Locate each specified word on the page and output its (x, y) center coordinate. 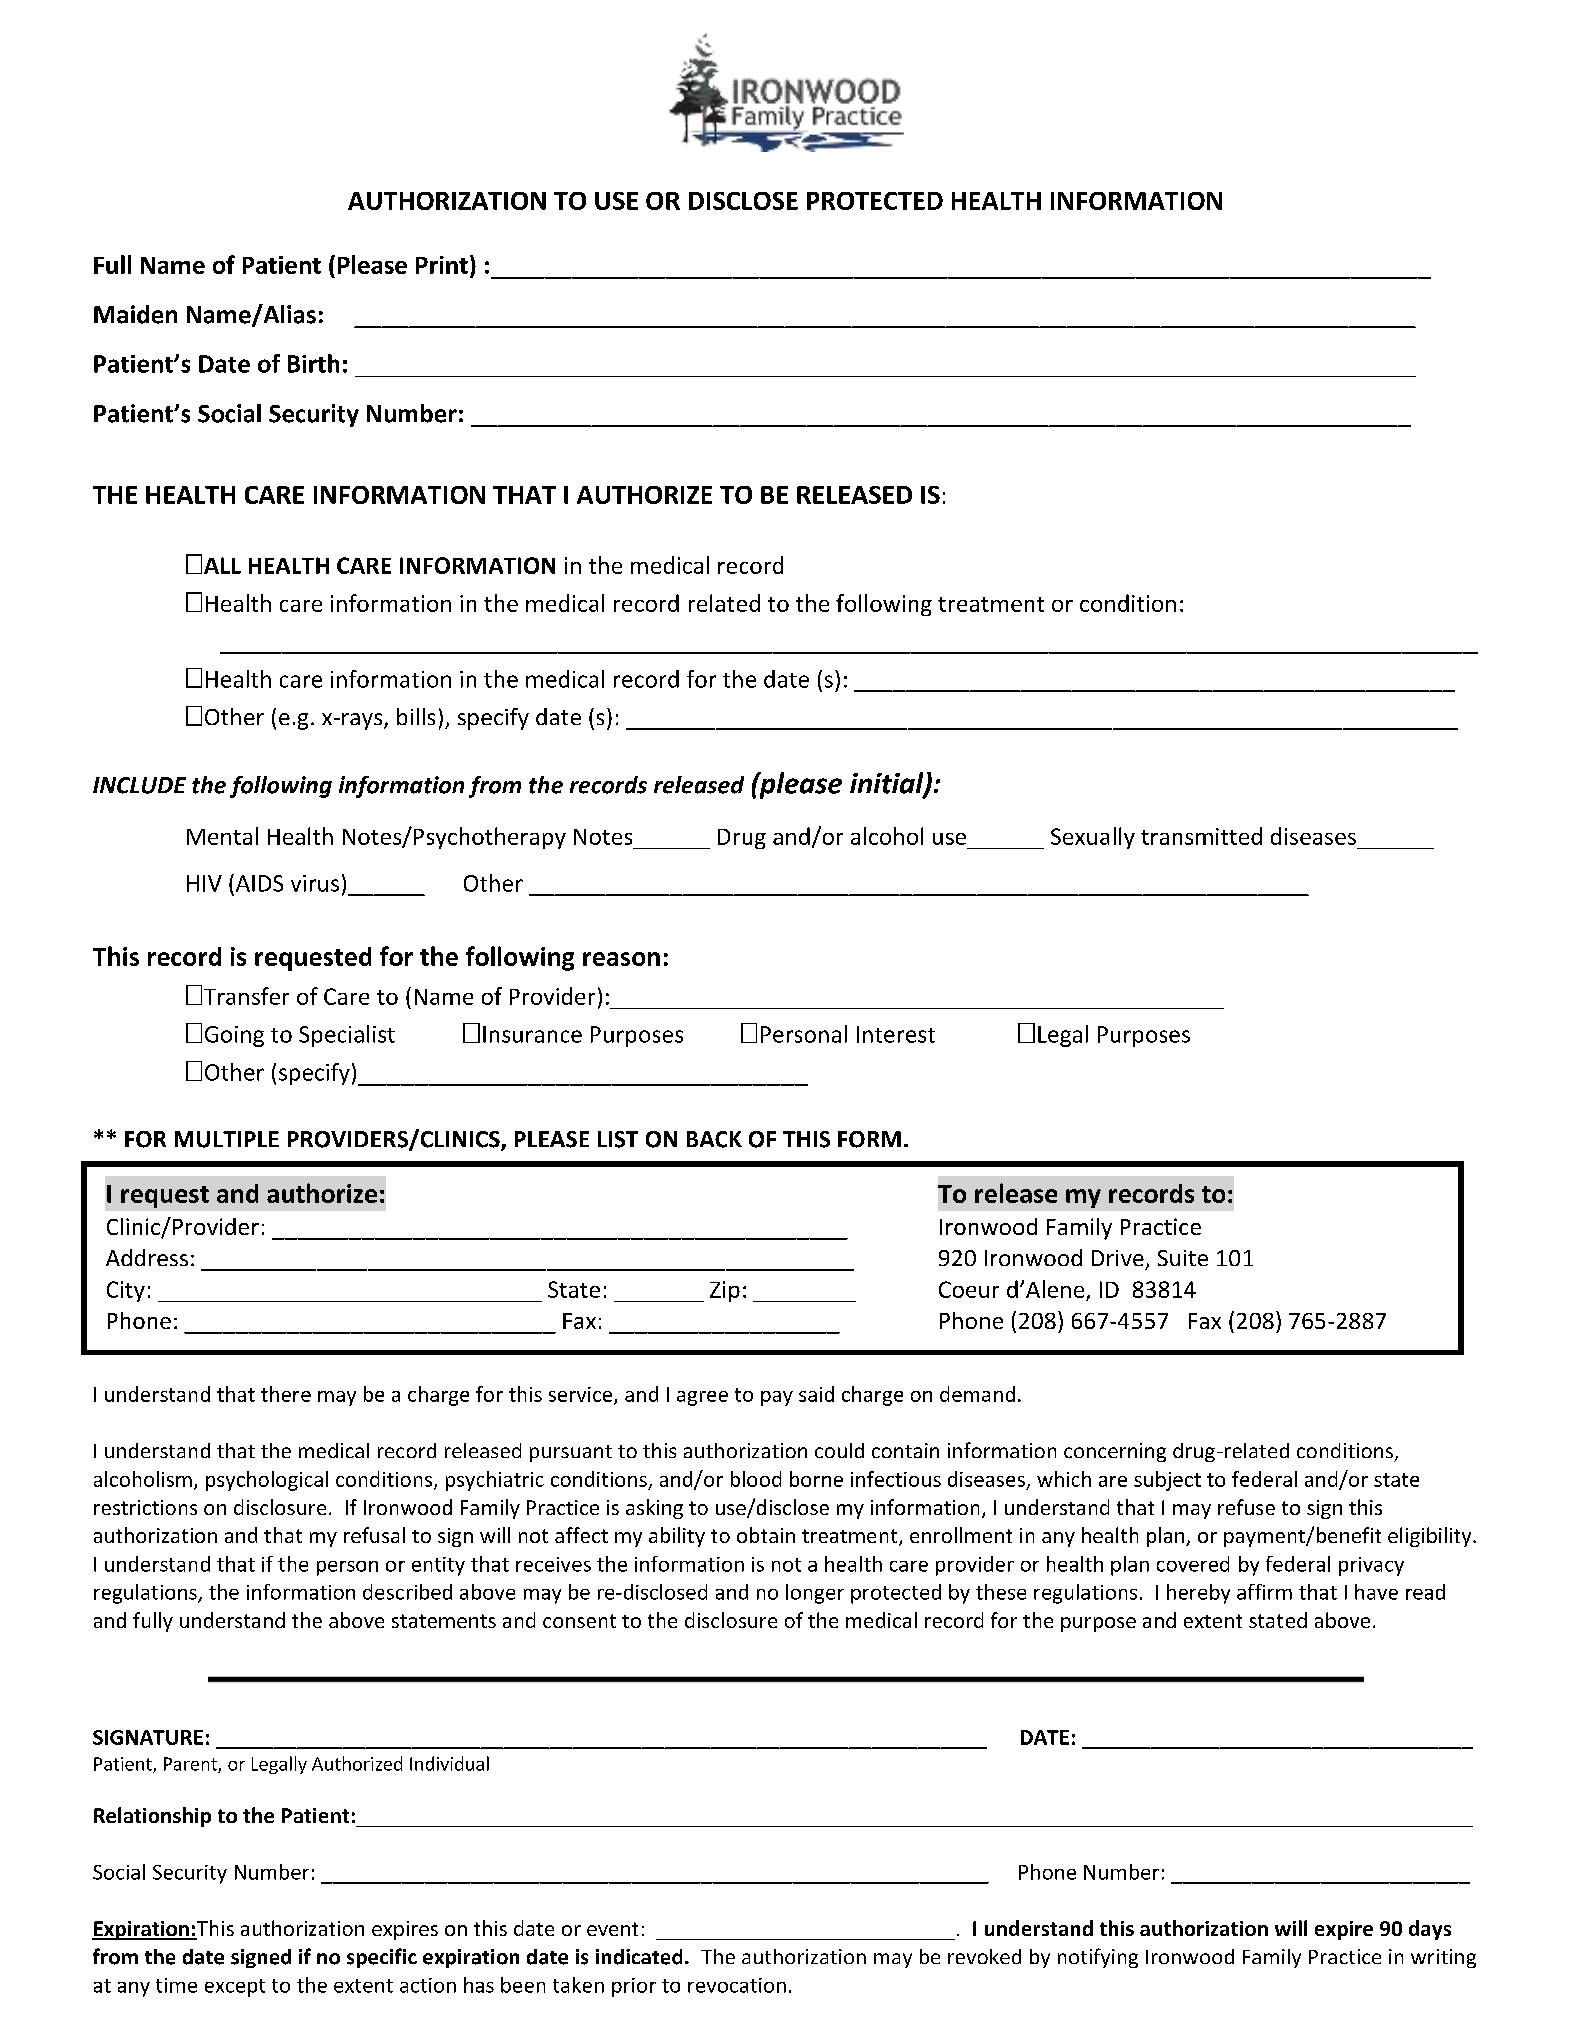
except (235, 1988)
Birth (313, 363)
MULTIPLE (227, 1139)
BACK (714, 1139)
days (1430, 1930)
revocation (737, 1985)
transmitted (1201, 836)
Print (442, 265)
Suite (1183, 1258)
